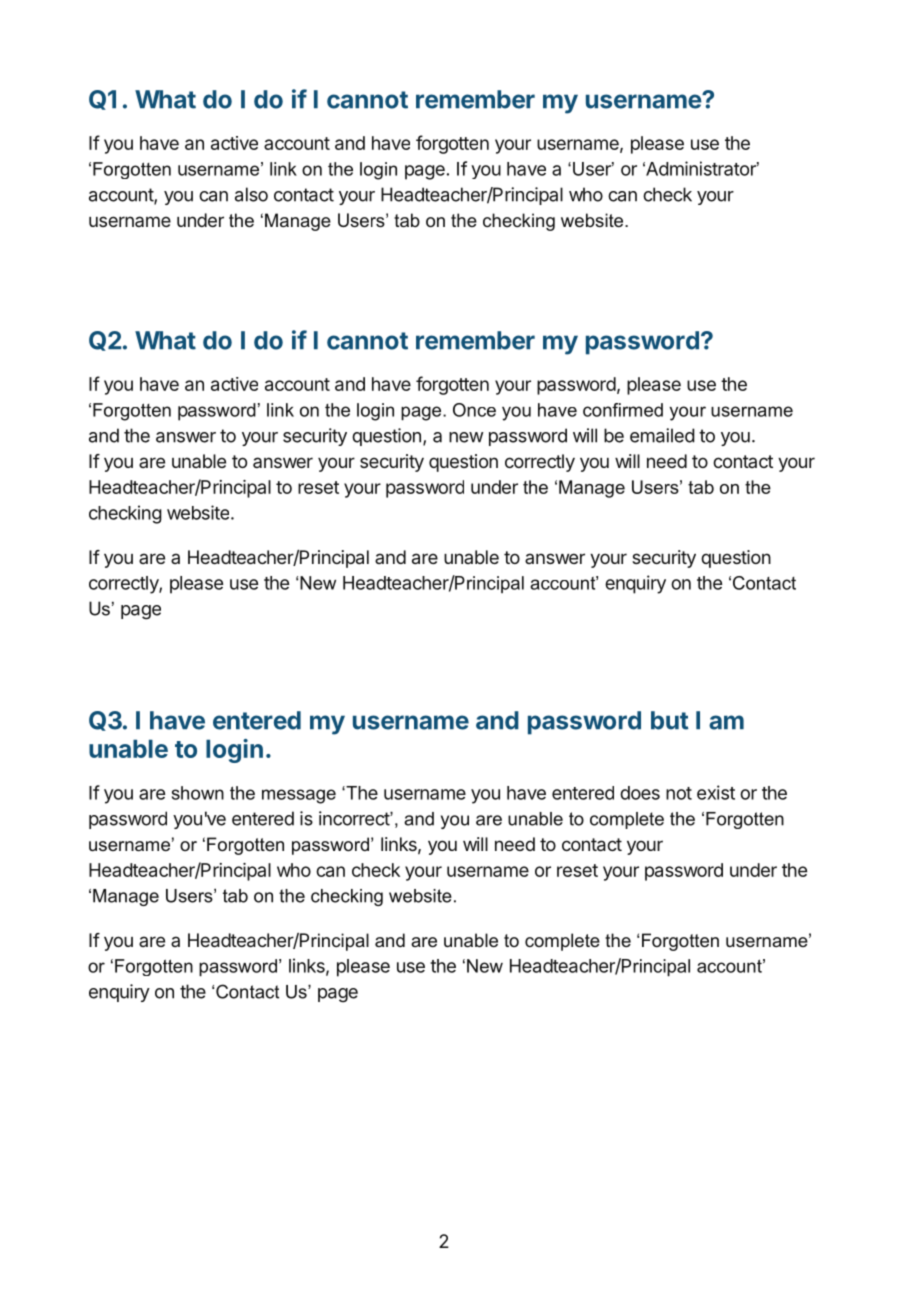 This screenshot has width=924, height=1307. Describe the element at coordinates (474, 410) in the screenshot. I see `Once` at that location.
